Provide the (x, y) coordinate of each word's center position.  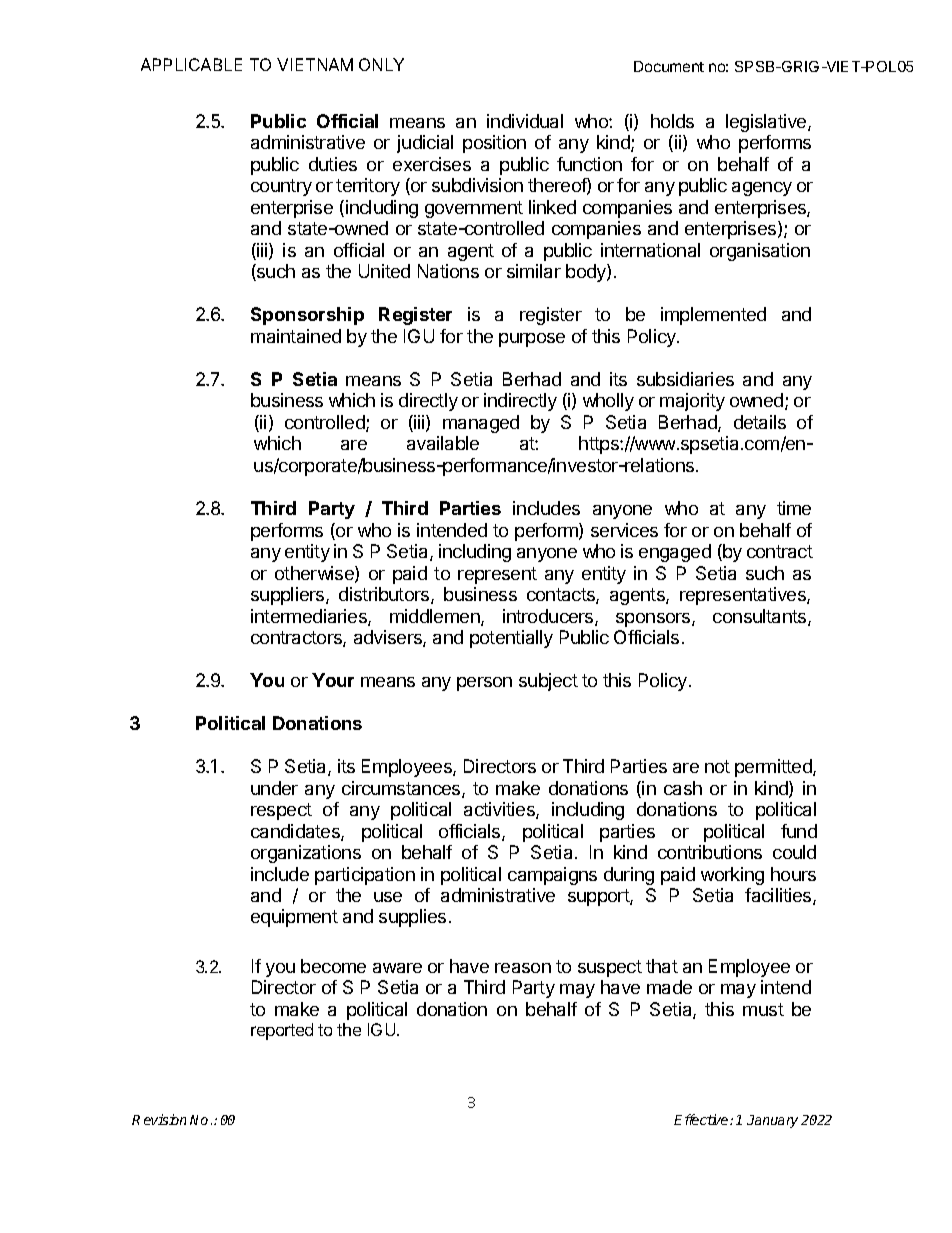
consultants (761, 617)
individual (525, 121)
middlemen (436, 617)
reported (282, 1031)
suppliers (289, 596)
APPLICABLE (191, 64)
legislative (767, 123)
